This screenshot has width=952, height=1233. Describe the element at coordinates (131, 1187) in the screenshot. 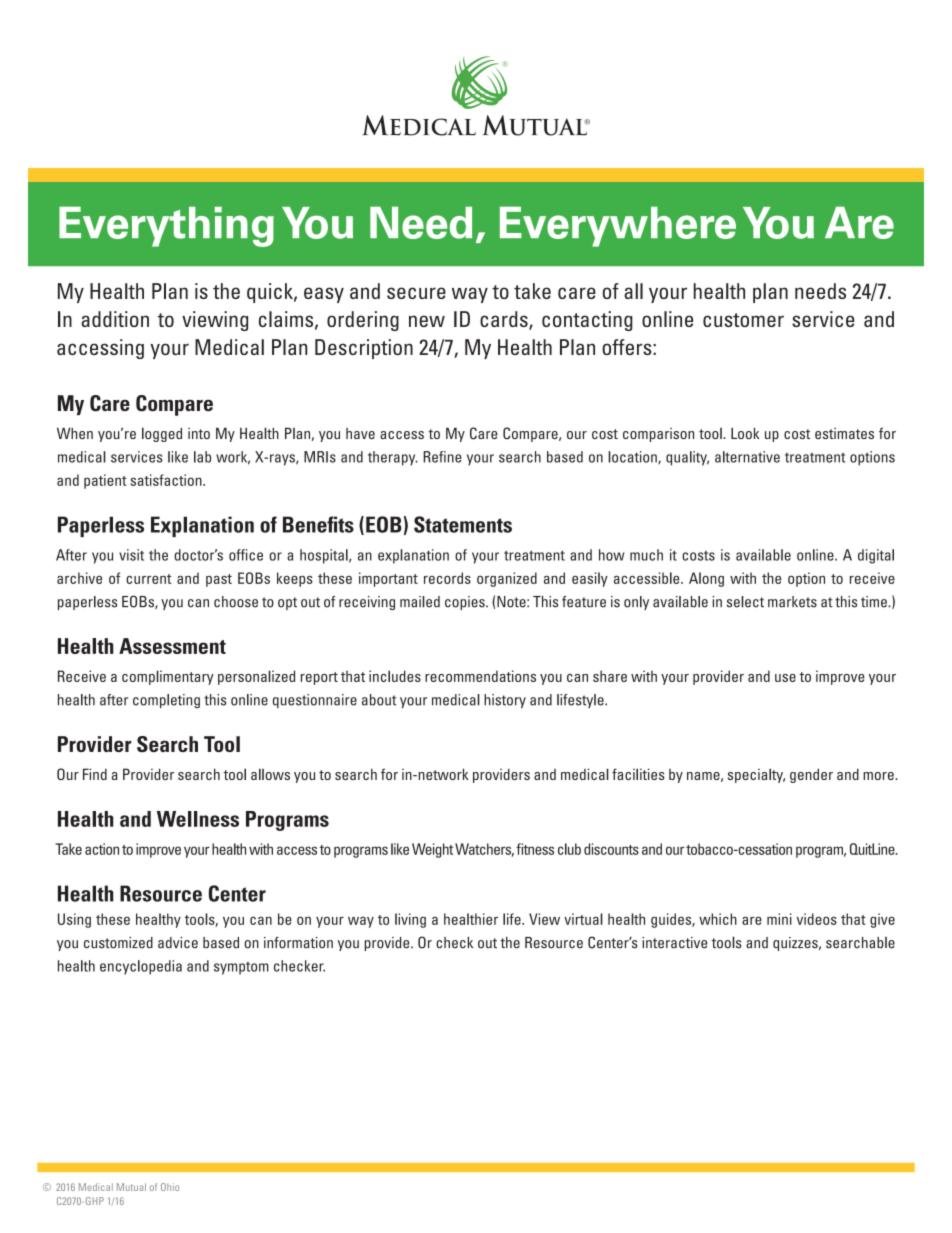

I see `Mutual` at that location.
